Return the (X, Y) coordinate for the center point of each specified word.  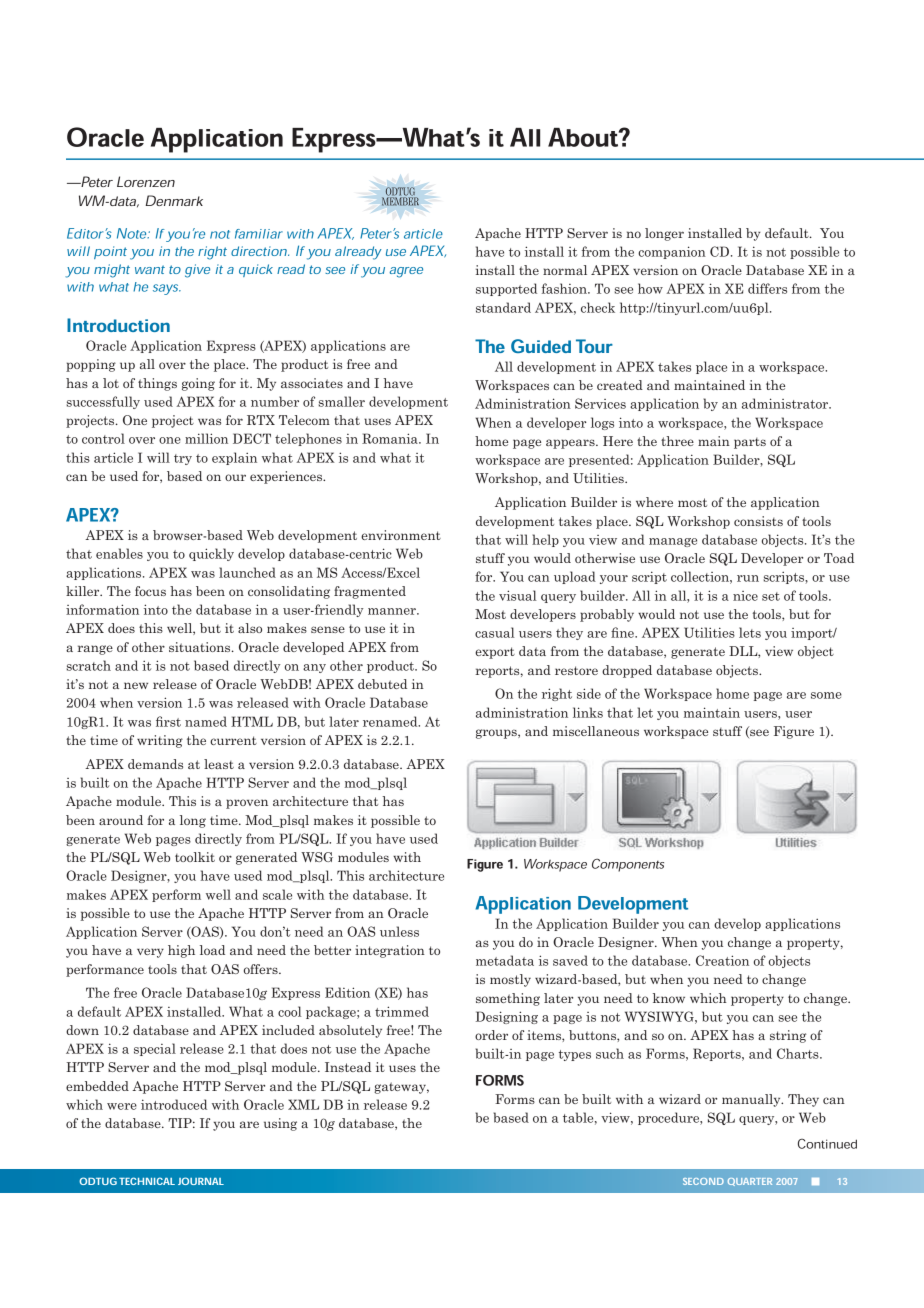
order (491, 1035)
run (748, 578)
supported (506, 289)
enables (119, 553)
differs (767, 288)
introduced (174, 1104)
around (121, 820)
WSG (317, 857)
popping (91, 365)
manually (752, 1100)
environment (401, 535)
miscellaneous (596, 731)
